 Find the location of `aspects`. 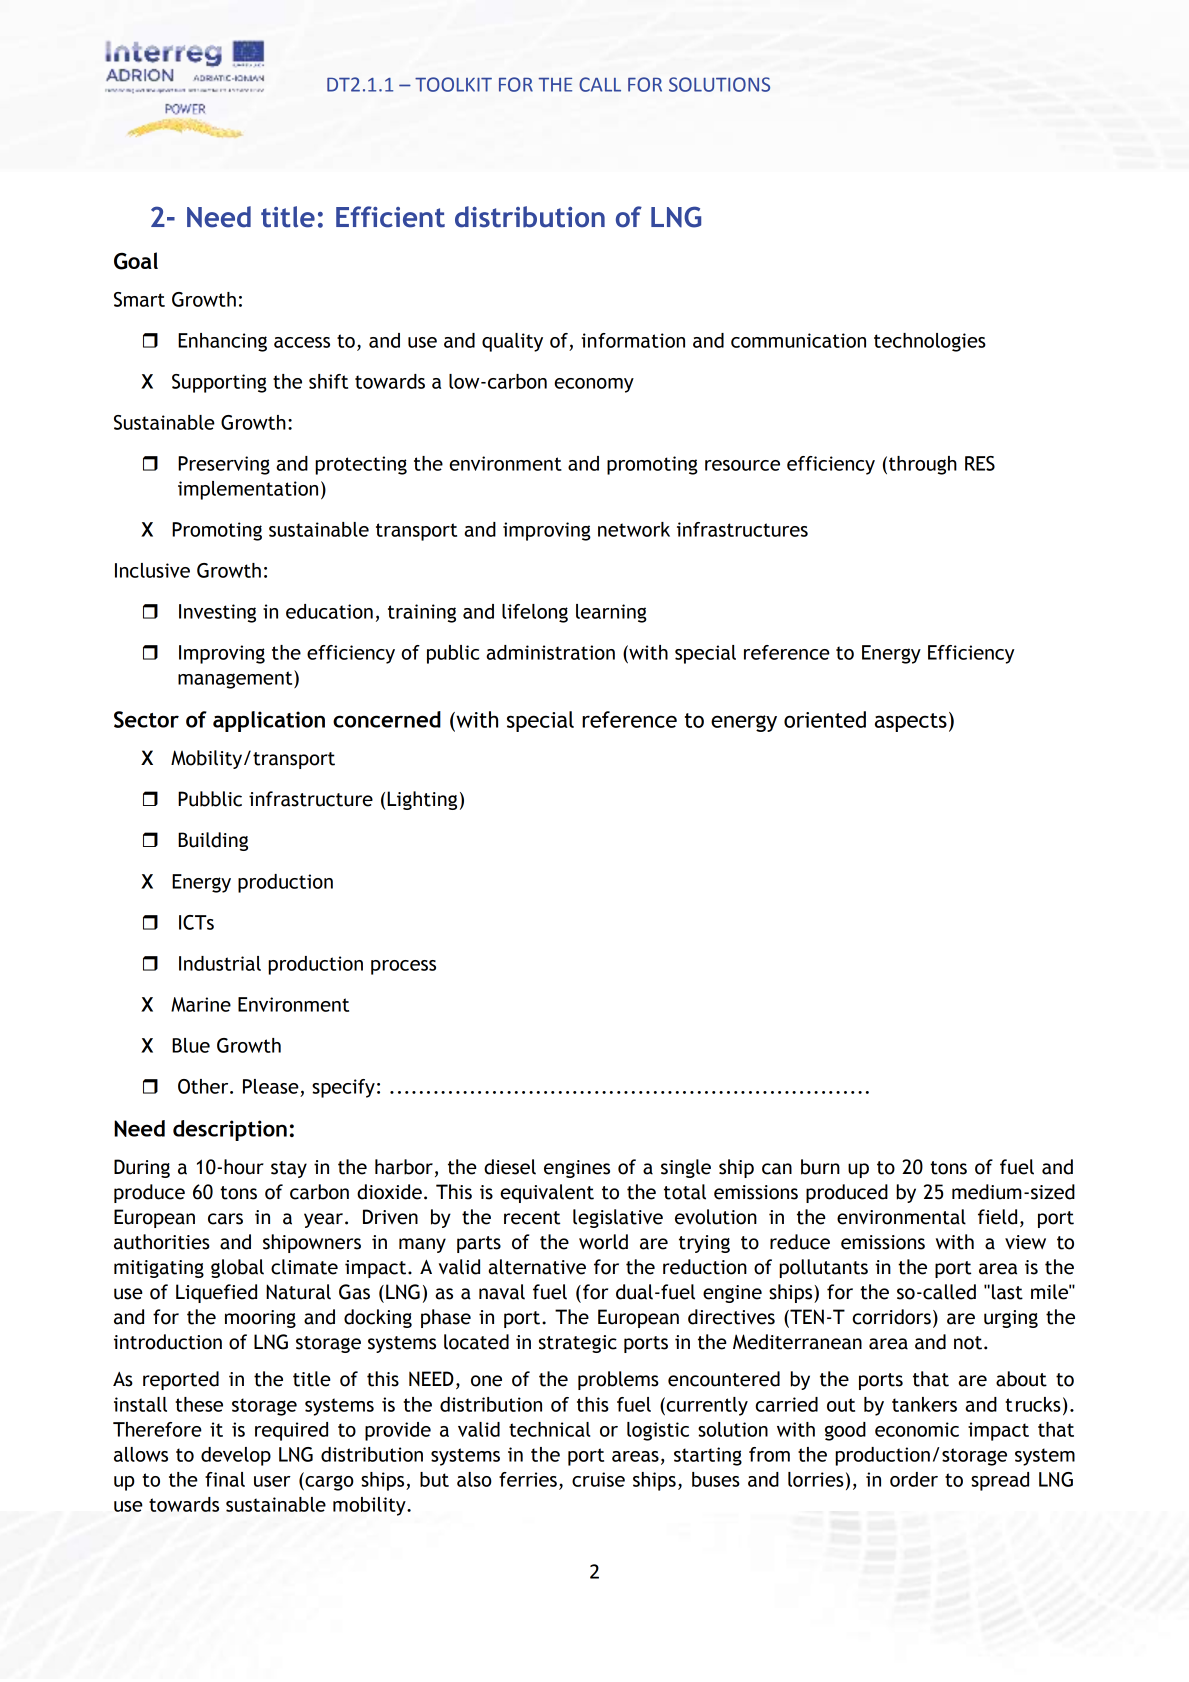

aspects is located at coordinates (911, 722).
